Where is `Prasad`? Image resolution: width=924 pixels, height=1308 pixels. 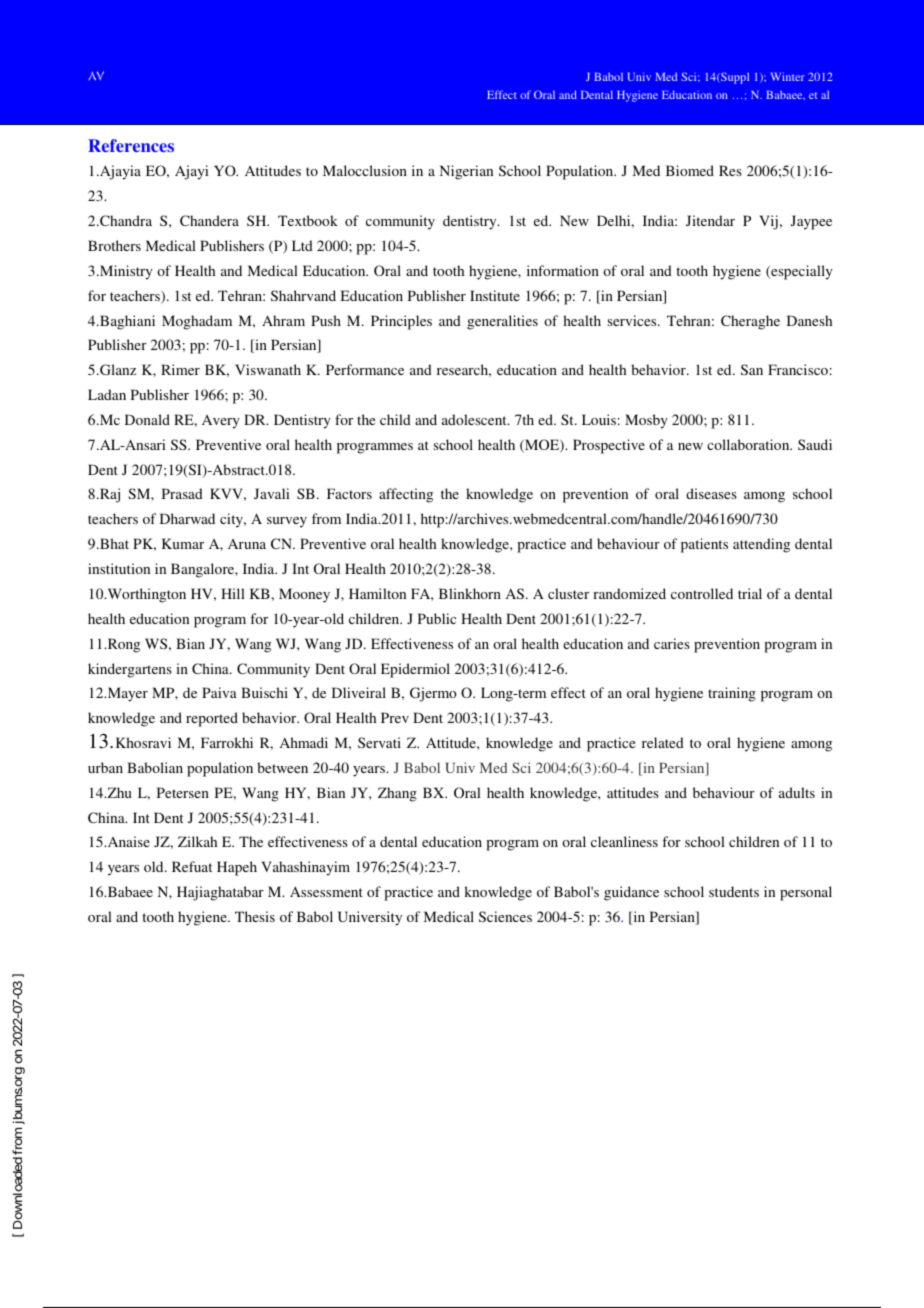 Prasad is located at coordinates (182, 493).
